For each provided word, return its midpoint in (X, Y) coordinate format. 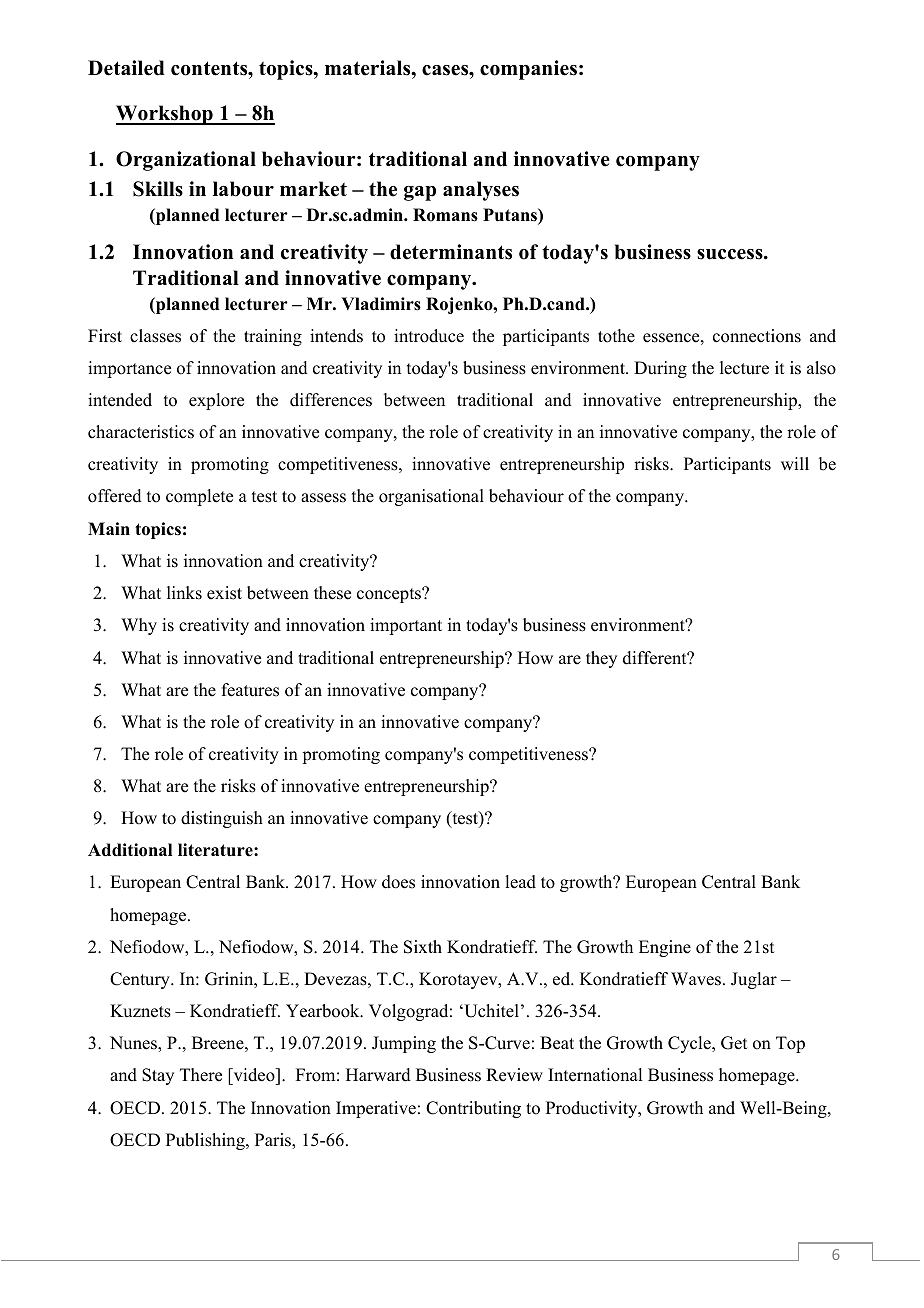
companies (528, 70)
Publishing (206, 1141)
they (601, 659)
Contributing (473, 1109)
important (406, 626)
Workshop (165, 115)
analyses (481, 191)
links (184, 593)
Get (734, 1043)
